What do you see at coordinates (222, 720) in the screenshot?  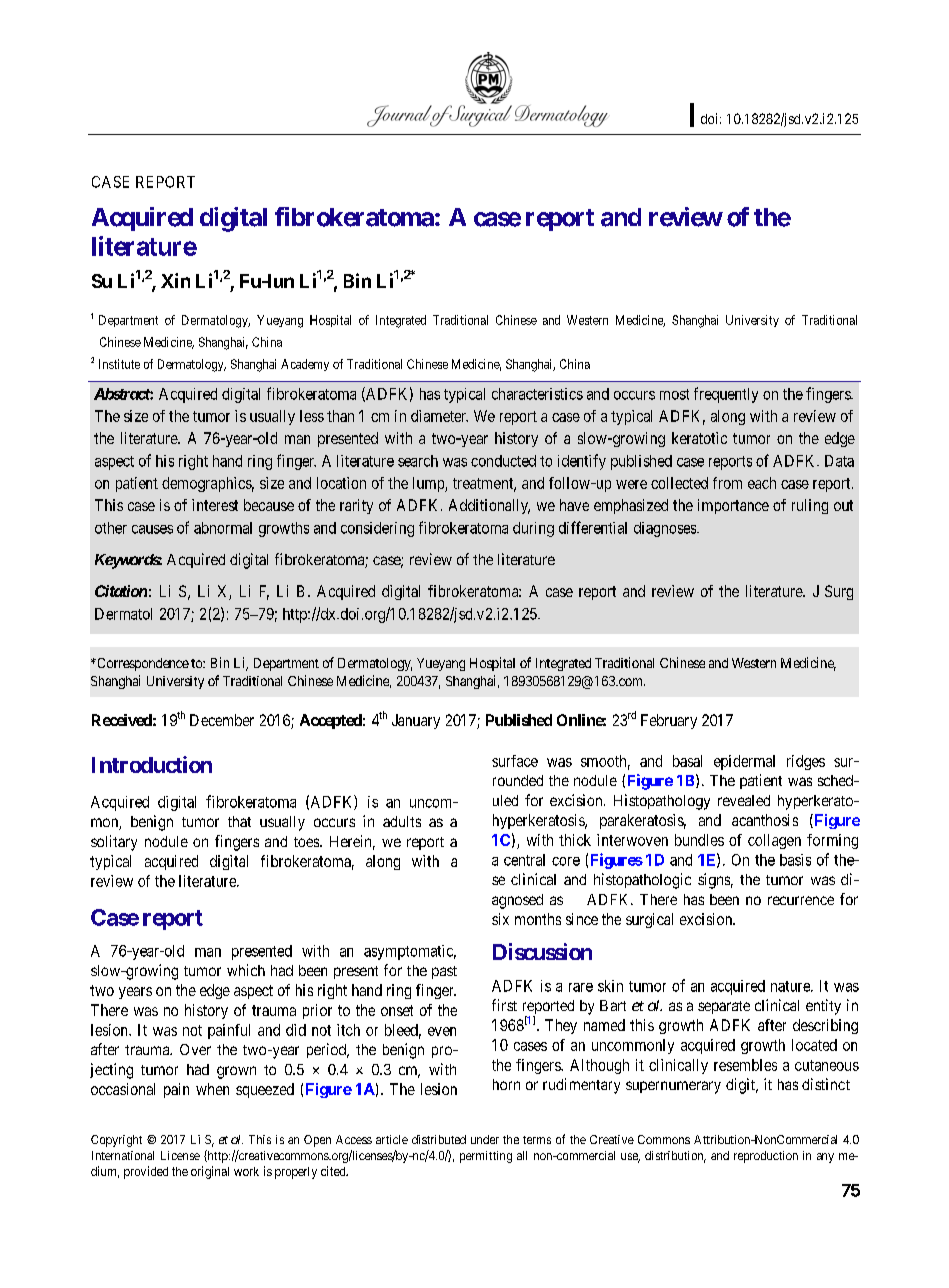 I see `December` at bounding box center [222, 720].
